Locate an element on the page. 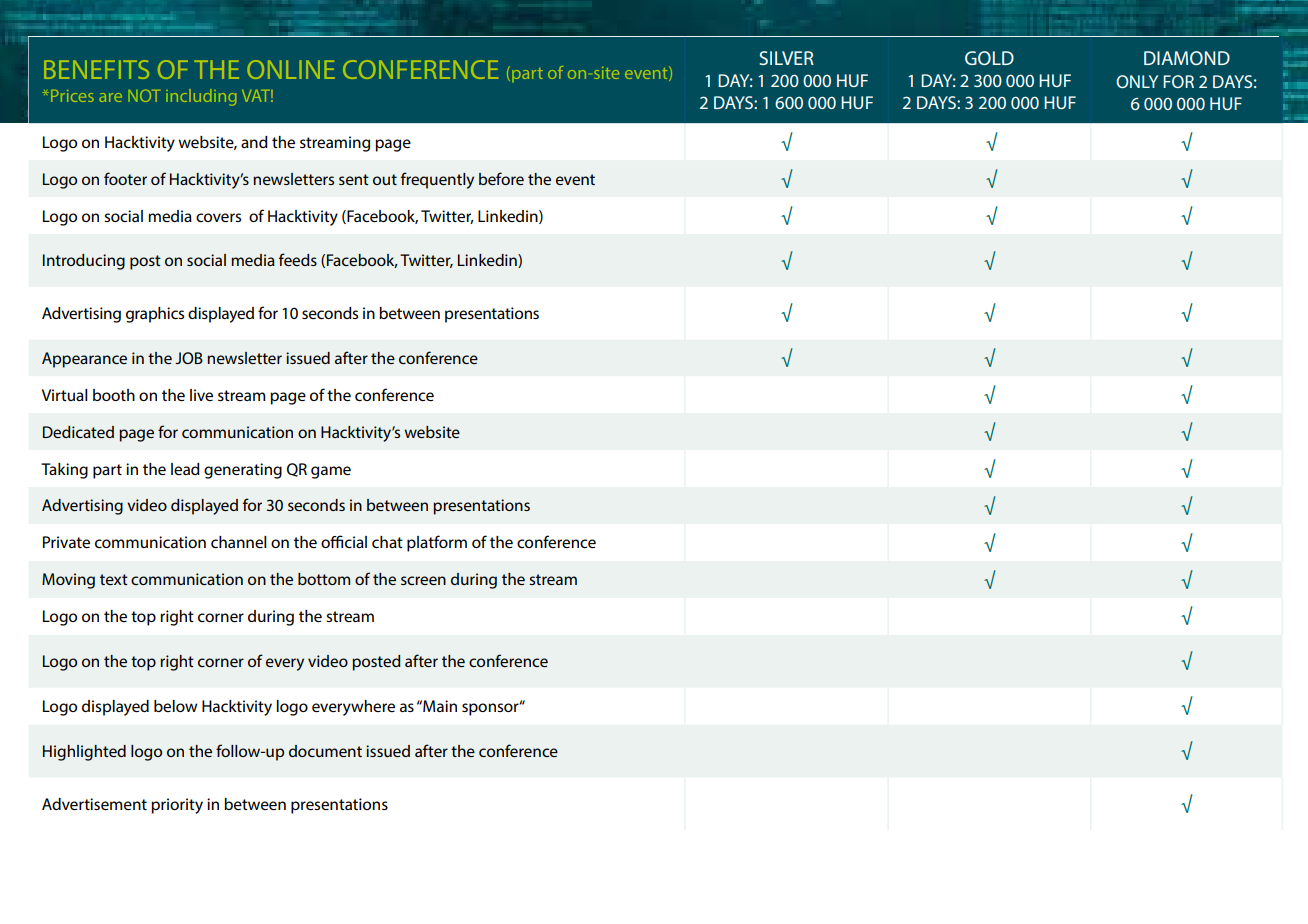 The height and width of the page is (924, 1308). chat is located at coordinates (387, 542).
